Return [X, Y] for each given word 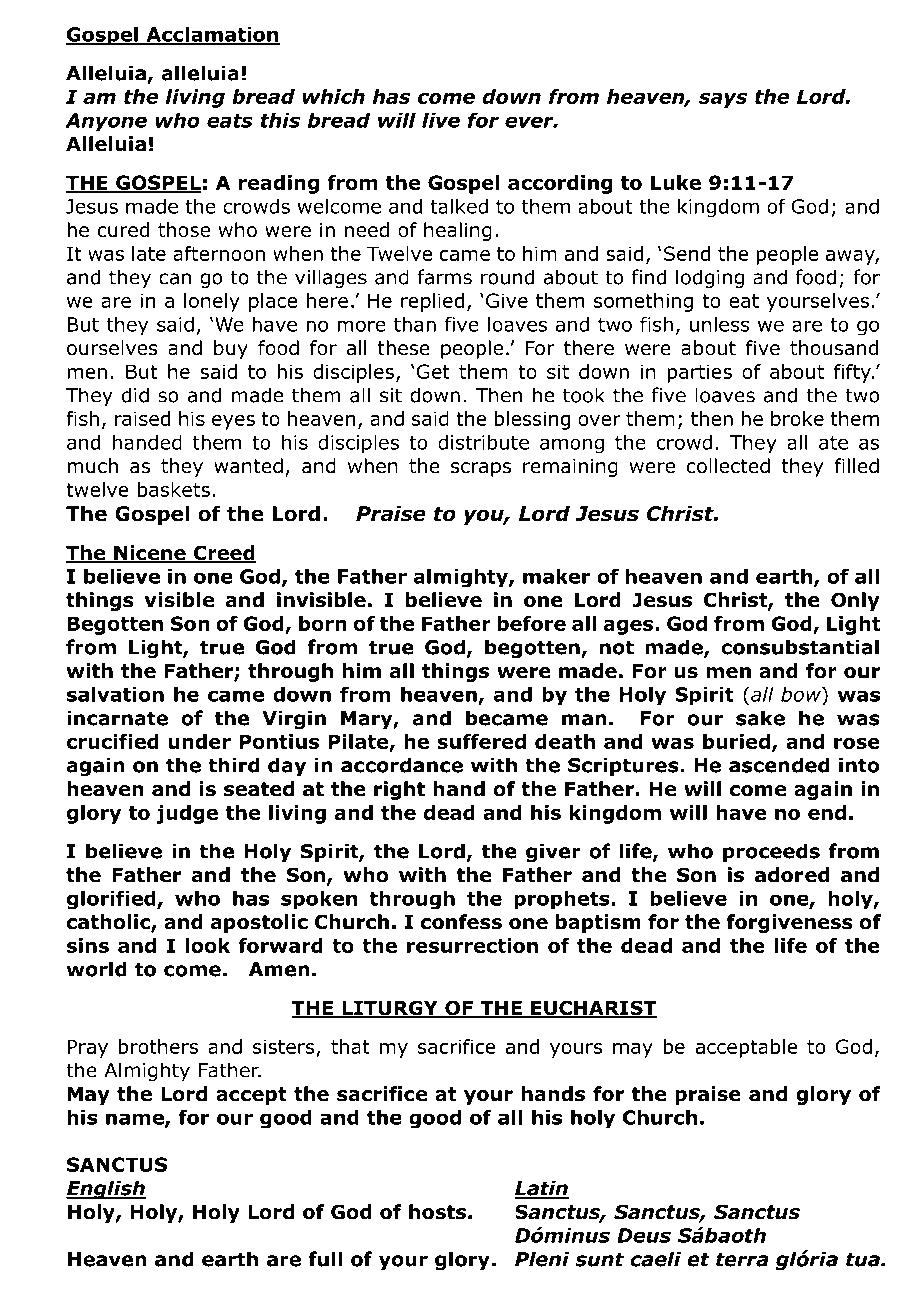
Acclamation [212, 35]
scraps [481, 469]
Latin [541, 1189]
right [399, 790]
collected [728, 466]
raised [142, 418]
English [106, 1189]
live [441, 120]
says [723, 100]
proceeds [771, 852]
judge [187, 814]
